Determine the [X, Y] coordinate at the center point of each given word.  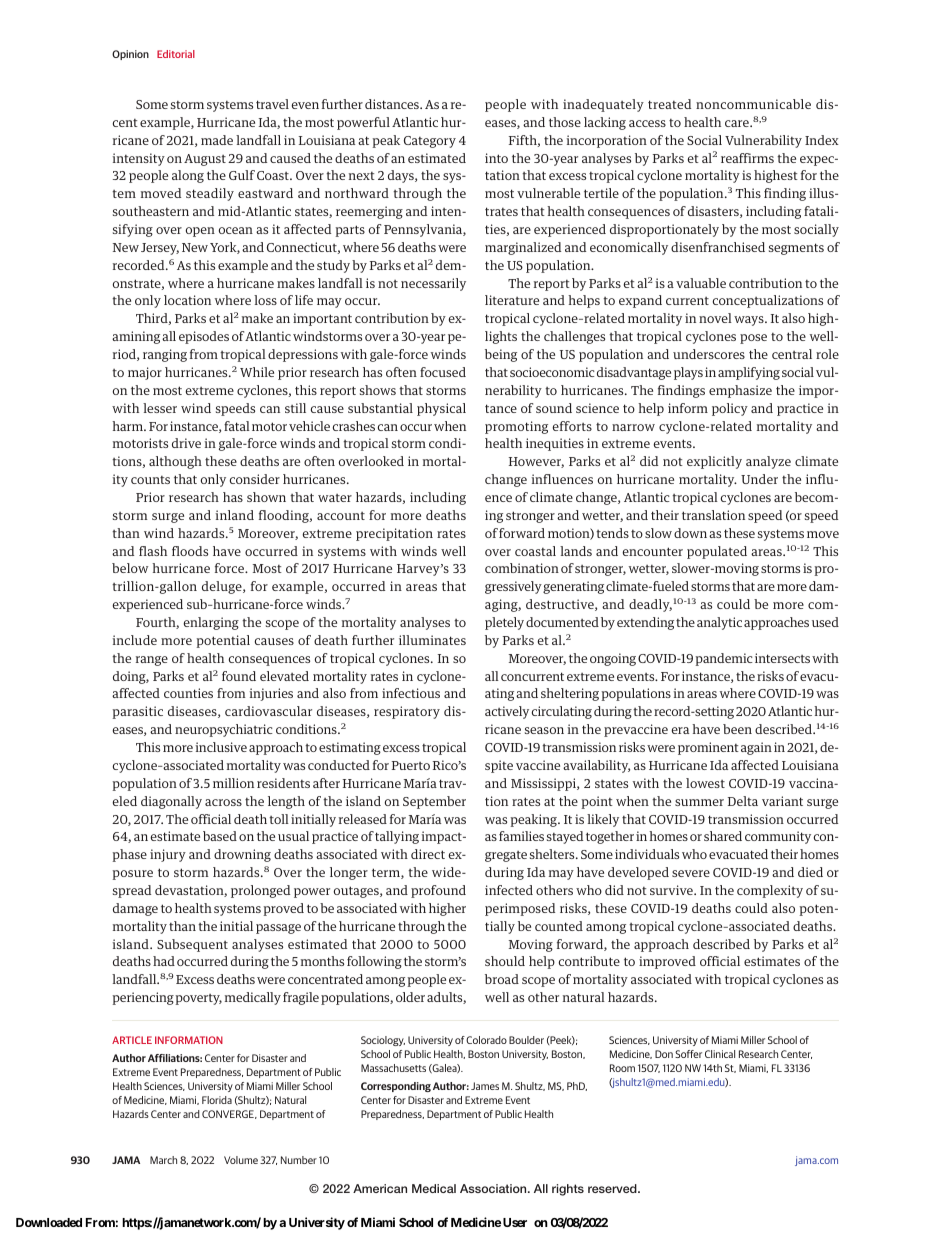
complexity [770, 891]
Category [430, 142]
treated [669, 104]
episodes [204, 337]
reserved [613, 1188]
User [515, 1222]
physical [441, 409]
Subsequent [192, 945]
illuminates [432, 640]
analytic [719, 623]
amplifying [749, 373]
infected [509, 890]
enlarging [211, 623]
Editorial [176, 54]
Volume [241, 1160]
